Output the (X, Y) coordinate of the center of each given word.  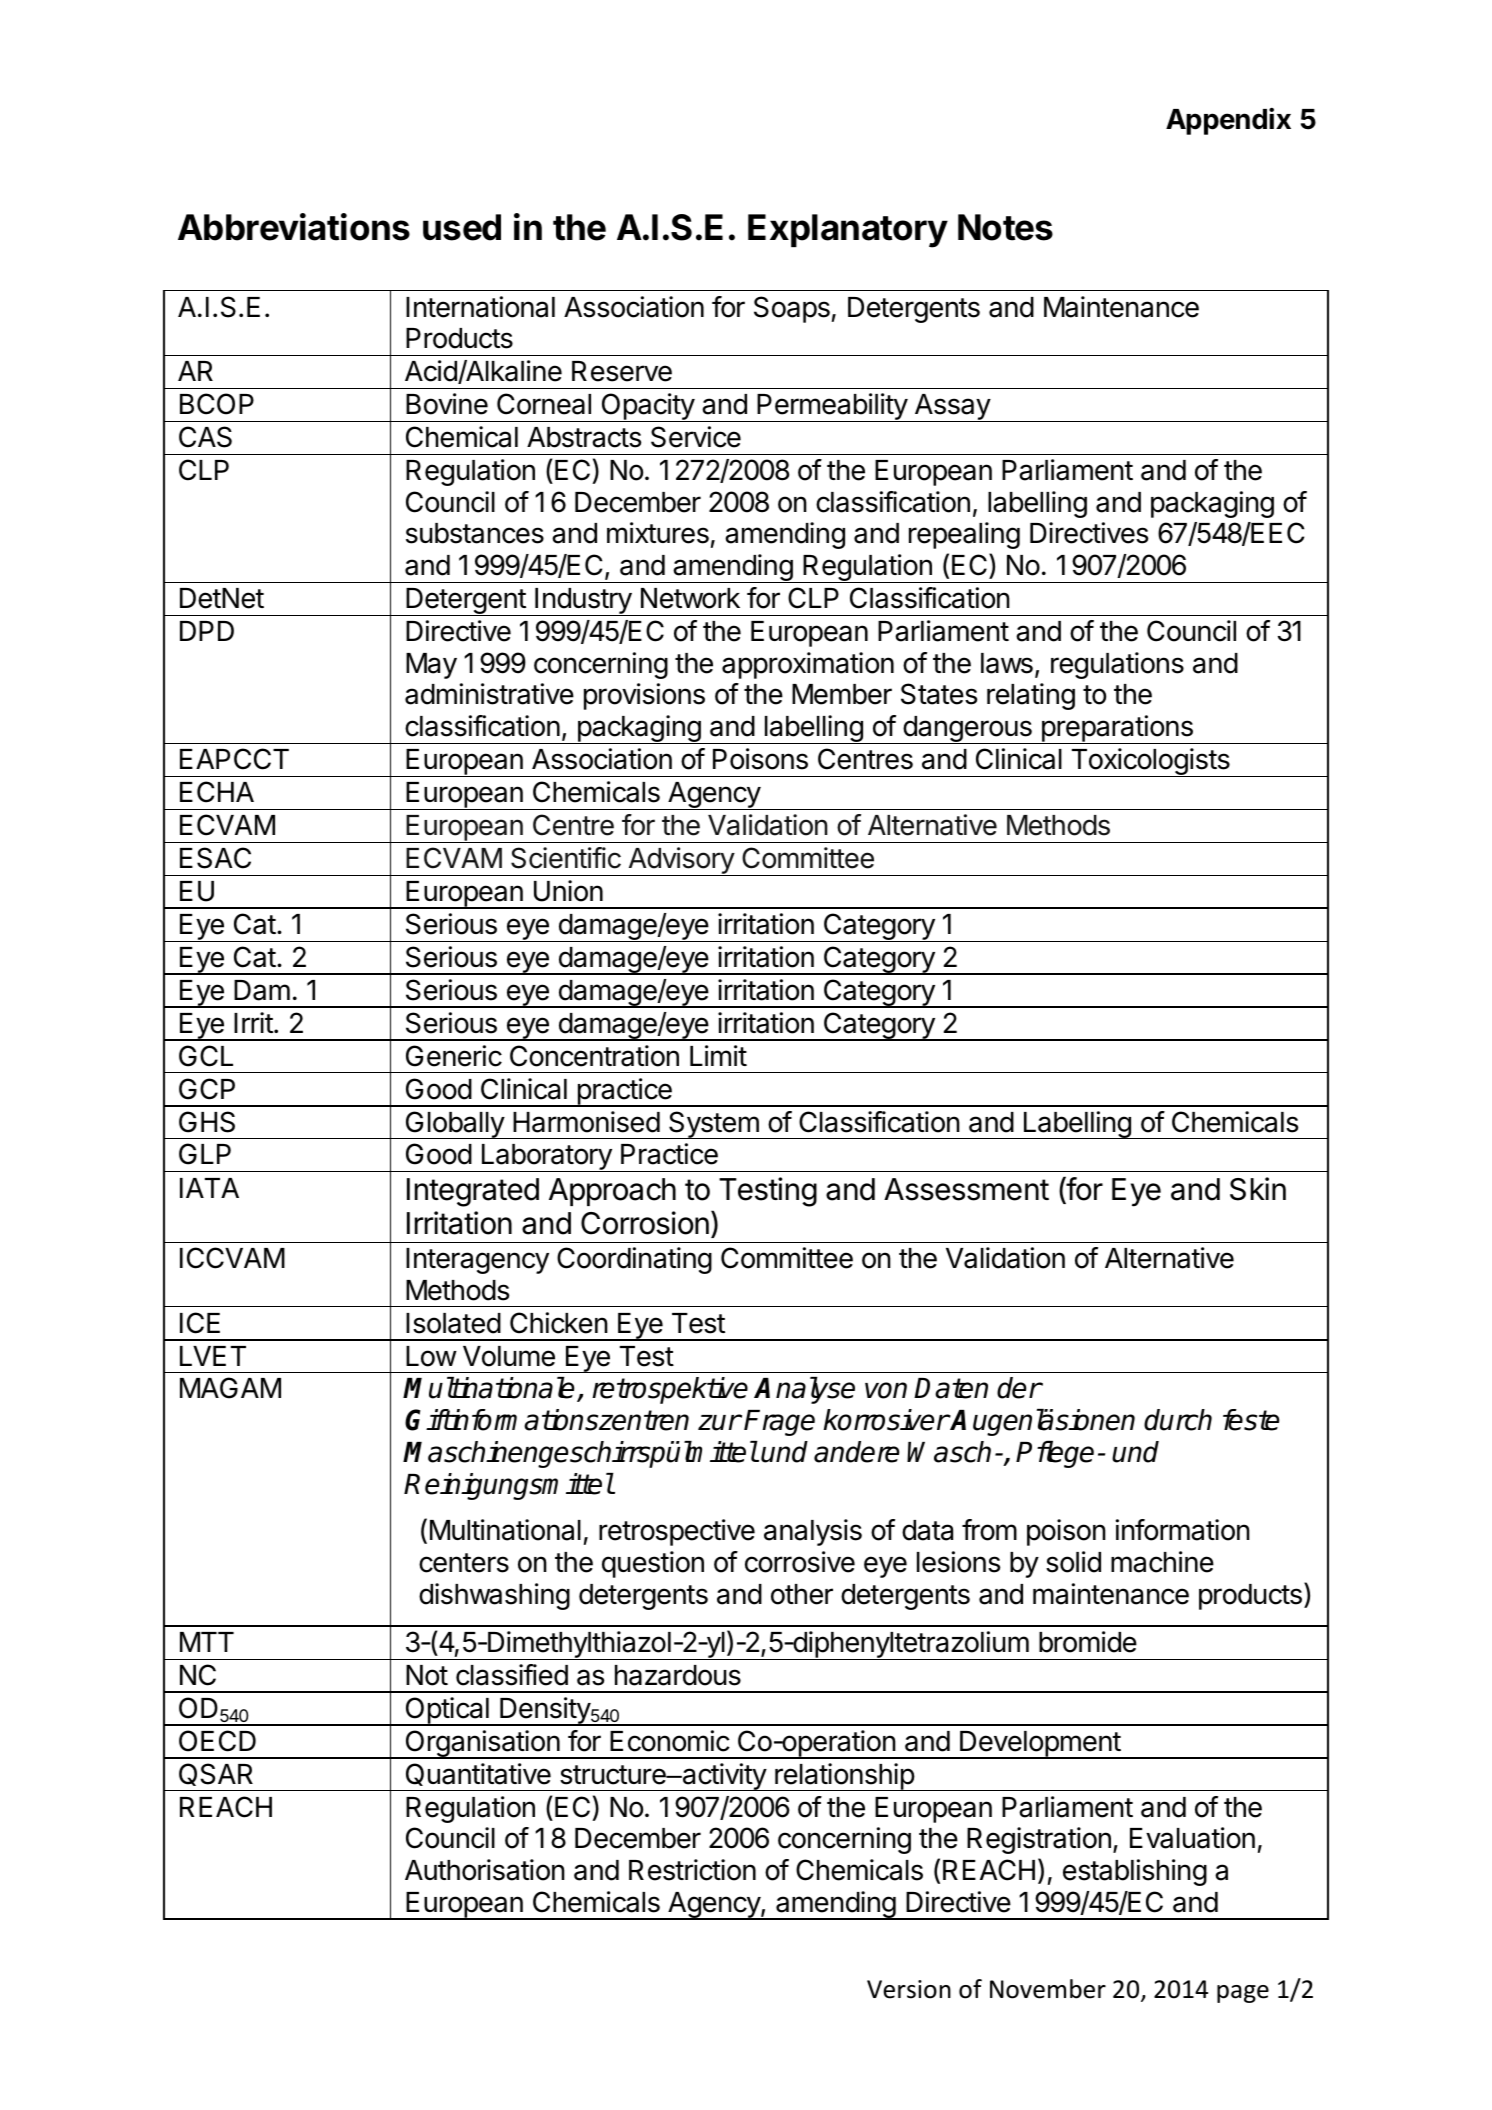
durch (1178, 1420)
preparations (1117, 729)
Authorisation (485, 1870)
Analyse (804, 1390)
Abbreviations (294, 227)
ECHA (217, 792)
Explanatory (848, 231)
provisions (644, 696)
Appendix (1228, 121)
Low (431, 1356)
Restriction (692, 1870)
